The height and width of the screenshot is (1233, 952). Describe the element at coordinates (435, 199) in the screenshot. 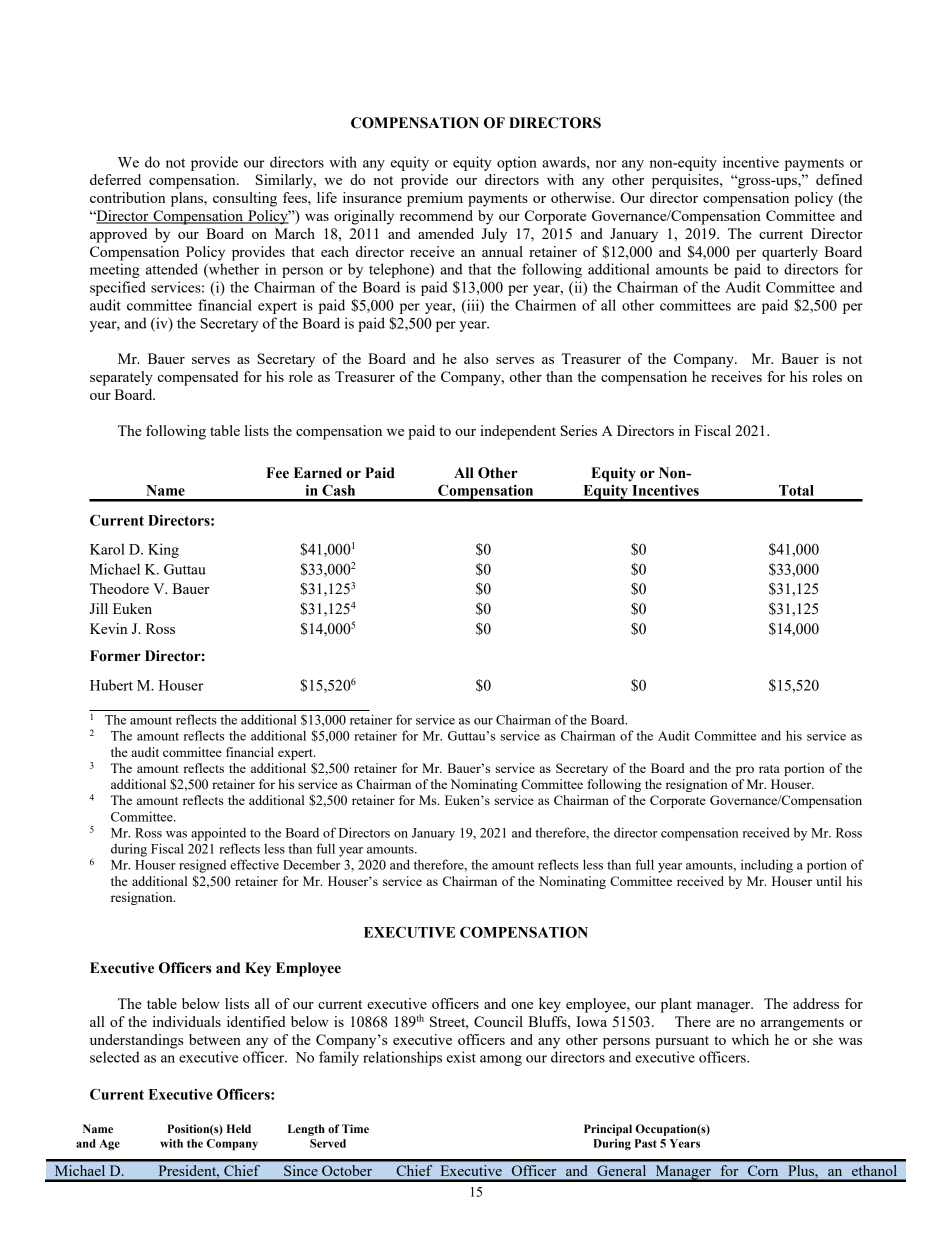

I see `premium` at that location.
